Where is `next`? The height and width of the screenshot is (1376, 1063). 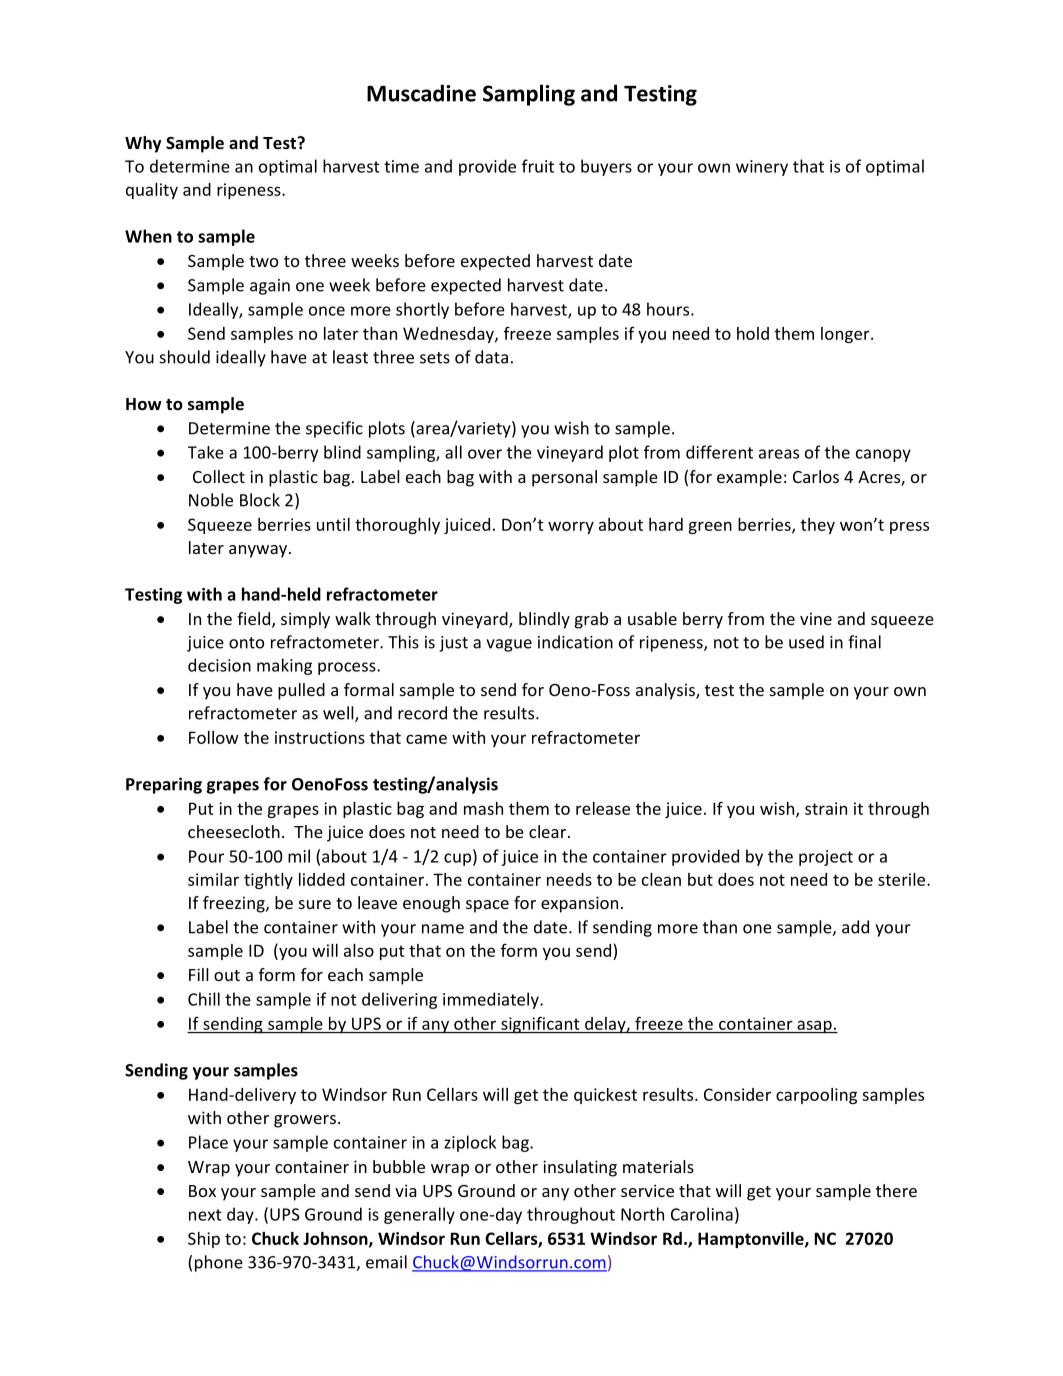
next is located at coordinates (205, 1215).
